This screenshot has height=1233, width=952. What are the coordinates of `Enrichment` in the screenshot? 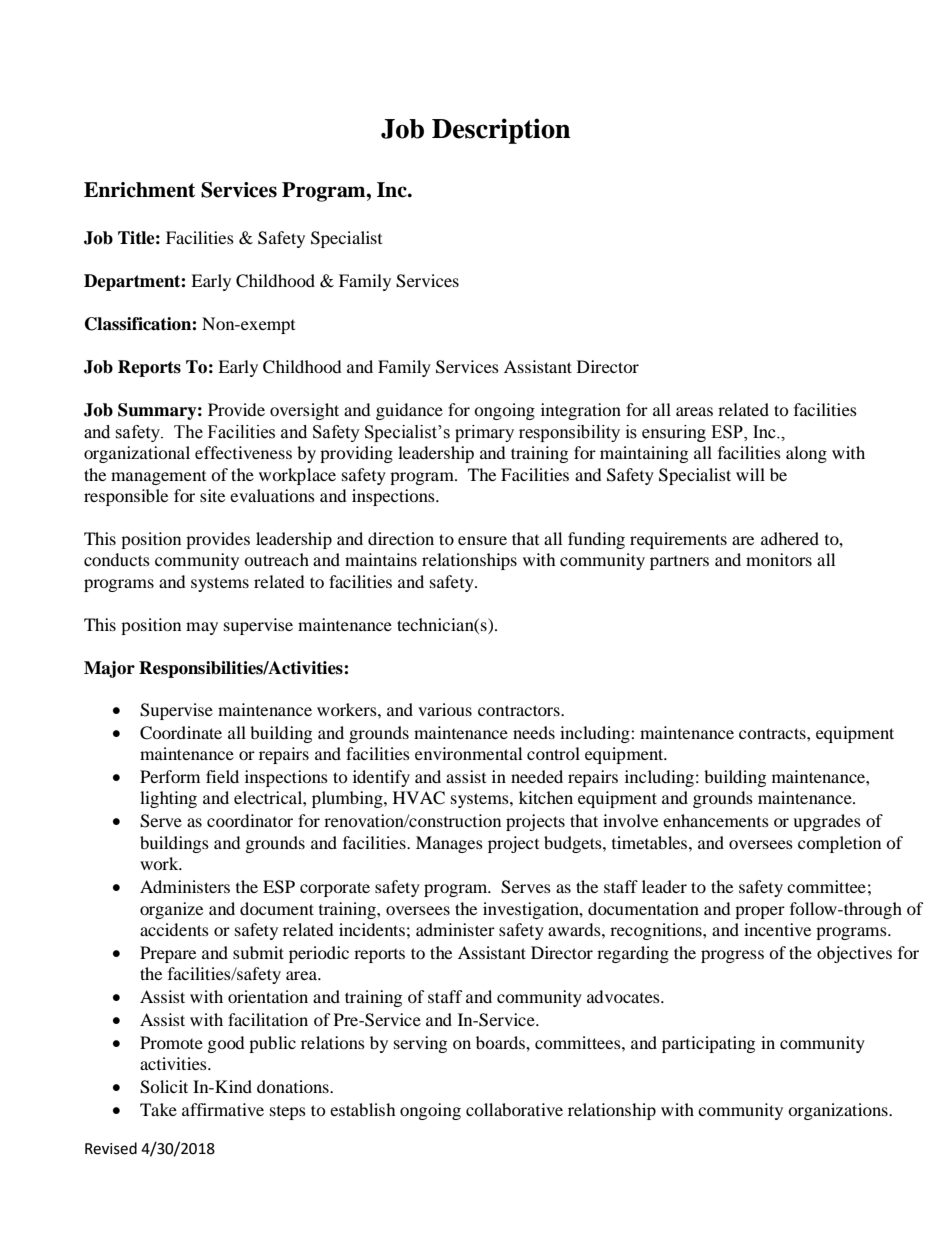 It's located at (139, 190).
